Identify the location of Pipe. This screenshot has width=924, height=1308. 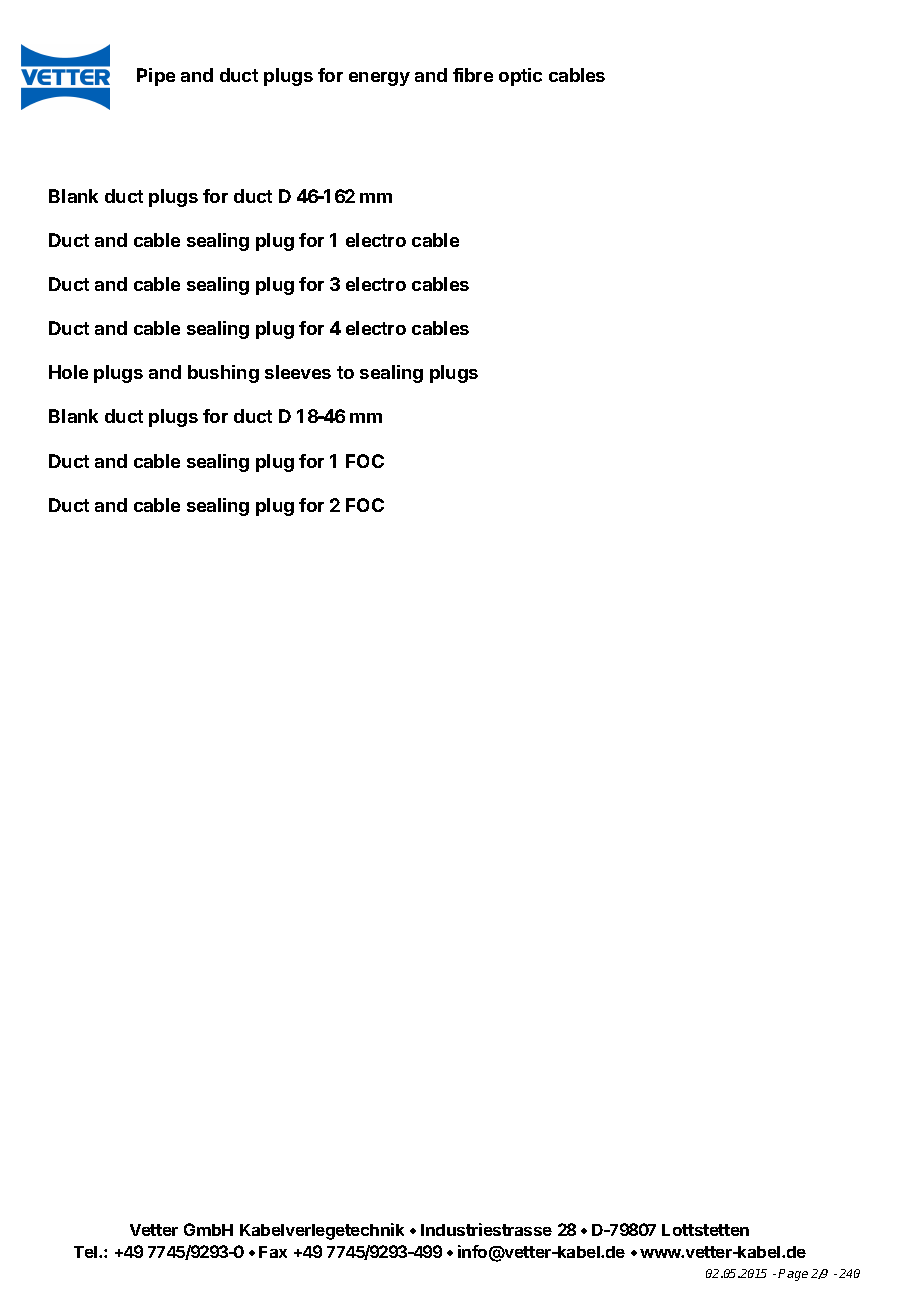
(156, 77).
